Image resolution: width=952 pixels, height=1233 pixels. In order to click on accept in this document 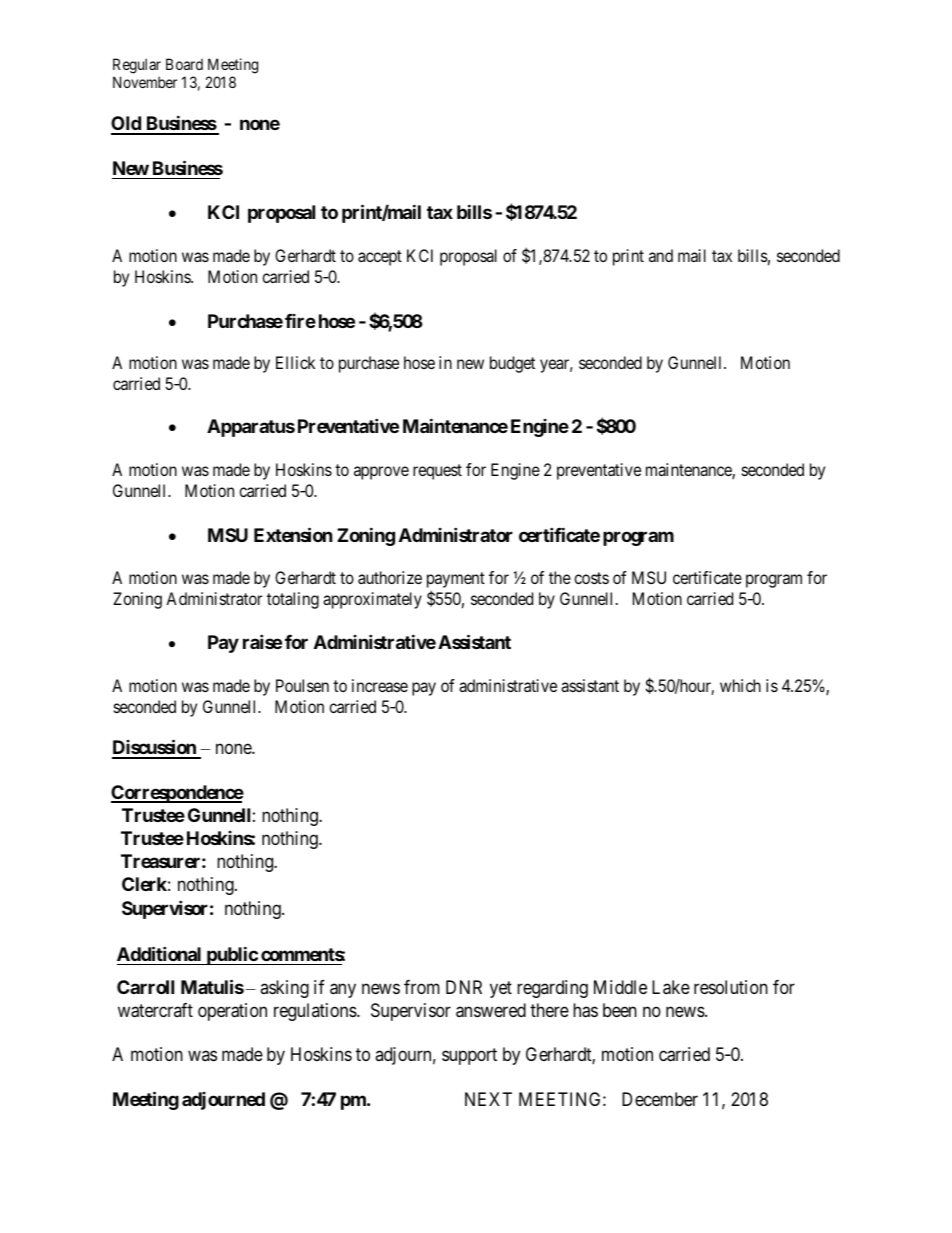, I will do `click(380, 258)`.
